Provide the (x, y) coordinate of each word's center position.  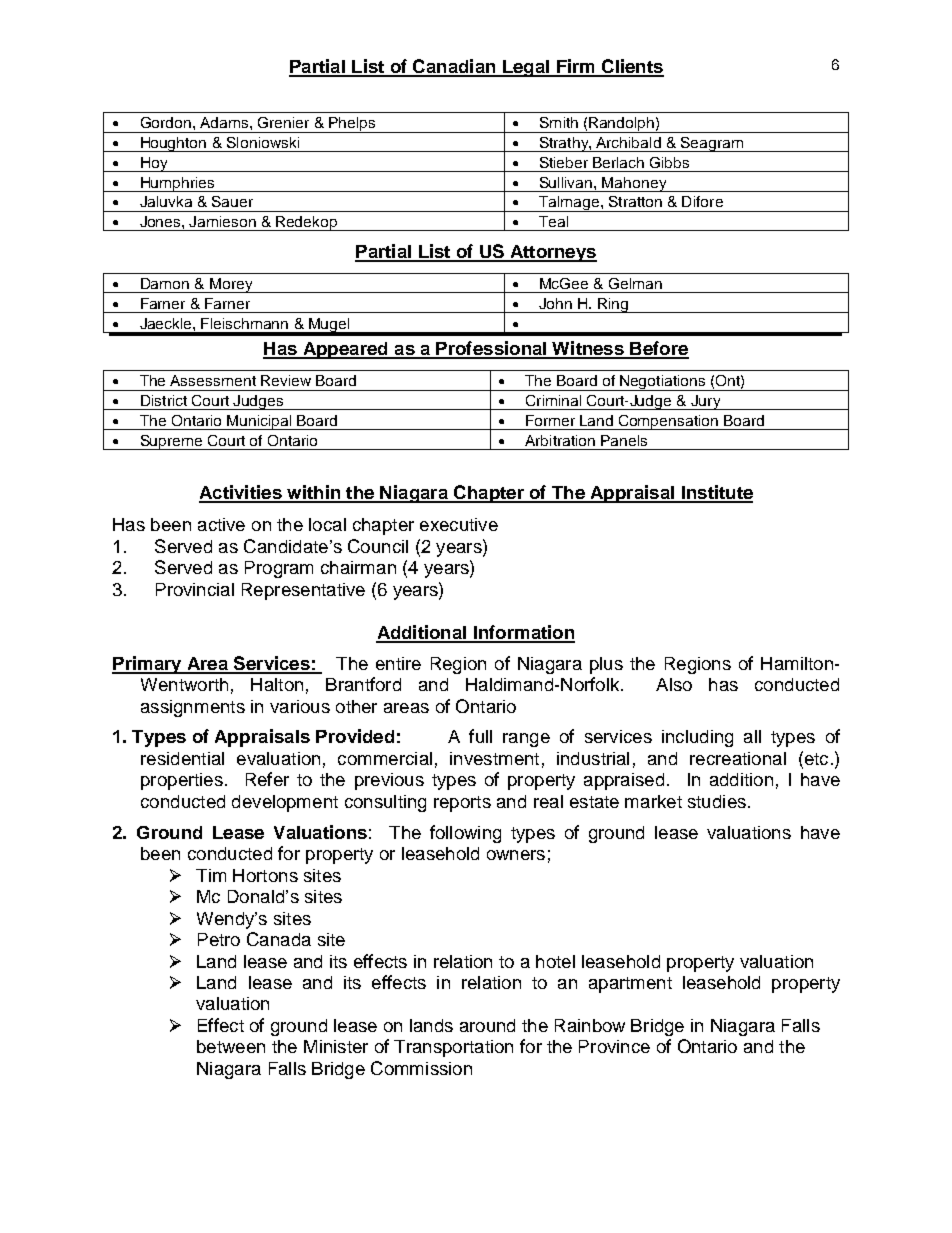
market (653, 801)
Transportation (453, 1048)
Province (614, 1046)
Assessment (213, 380)
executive (459, 524)
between (231, 1046)
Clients (632, 67)
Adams (225, 122)
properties (182, 781)
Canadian (454, 67)
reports (462, 804)
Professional (491, 349)
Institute (716, 493)
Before (658, 349)
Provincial (195, 589)
